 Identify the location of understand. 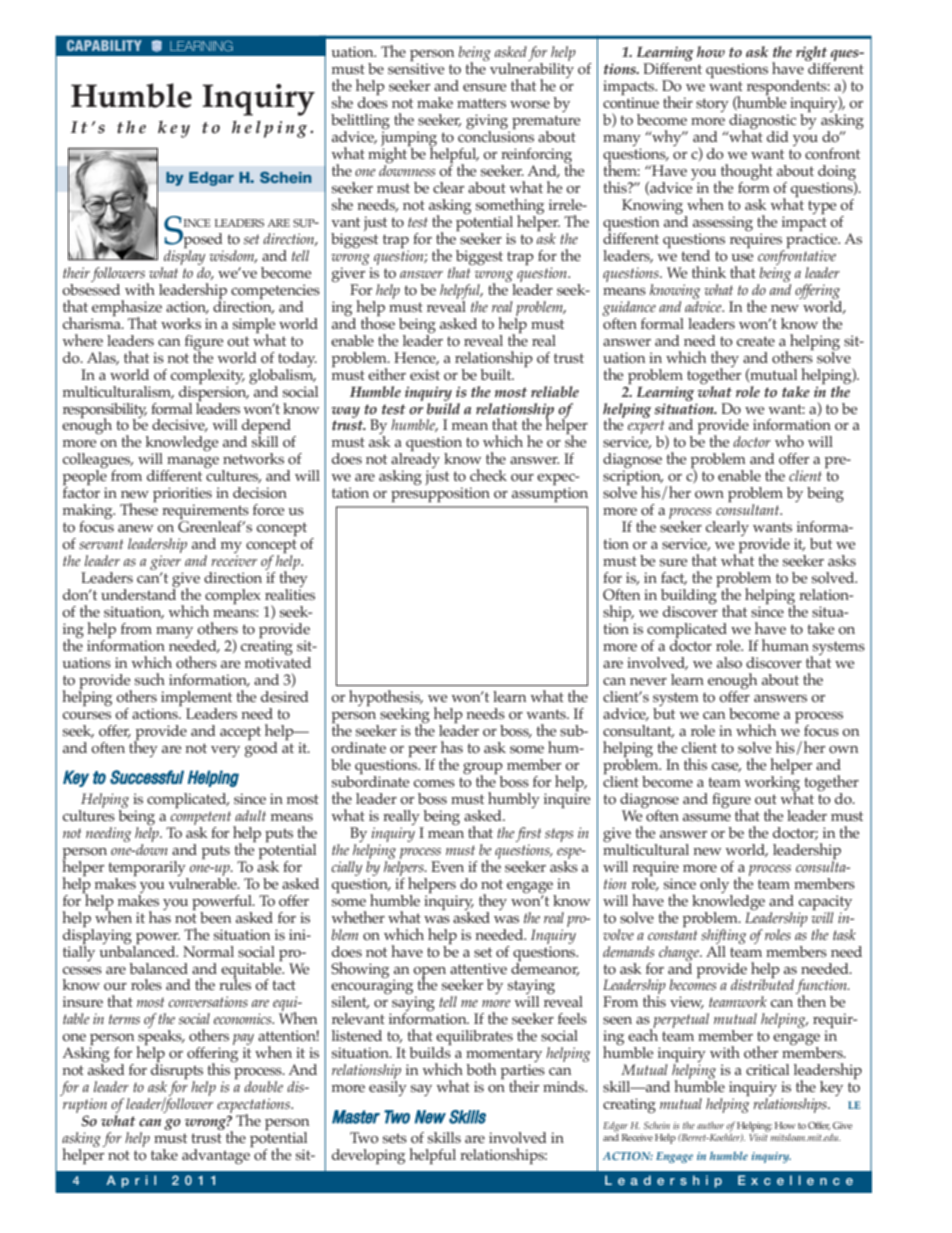
(138, 594).
